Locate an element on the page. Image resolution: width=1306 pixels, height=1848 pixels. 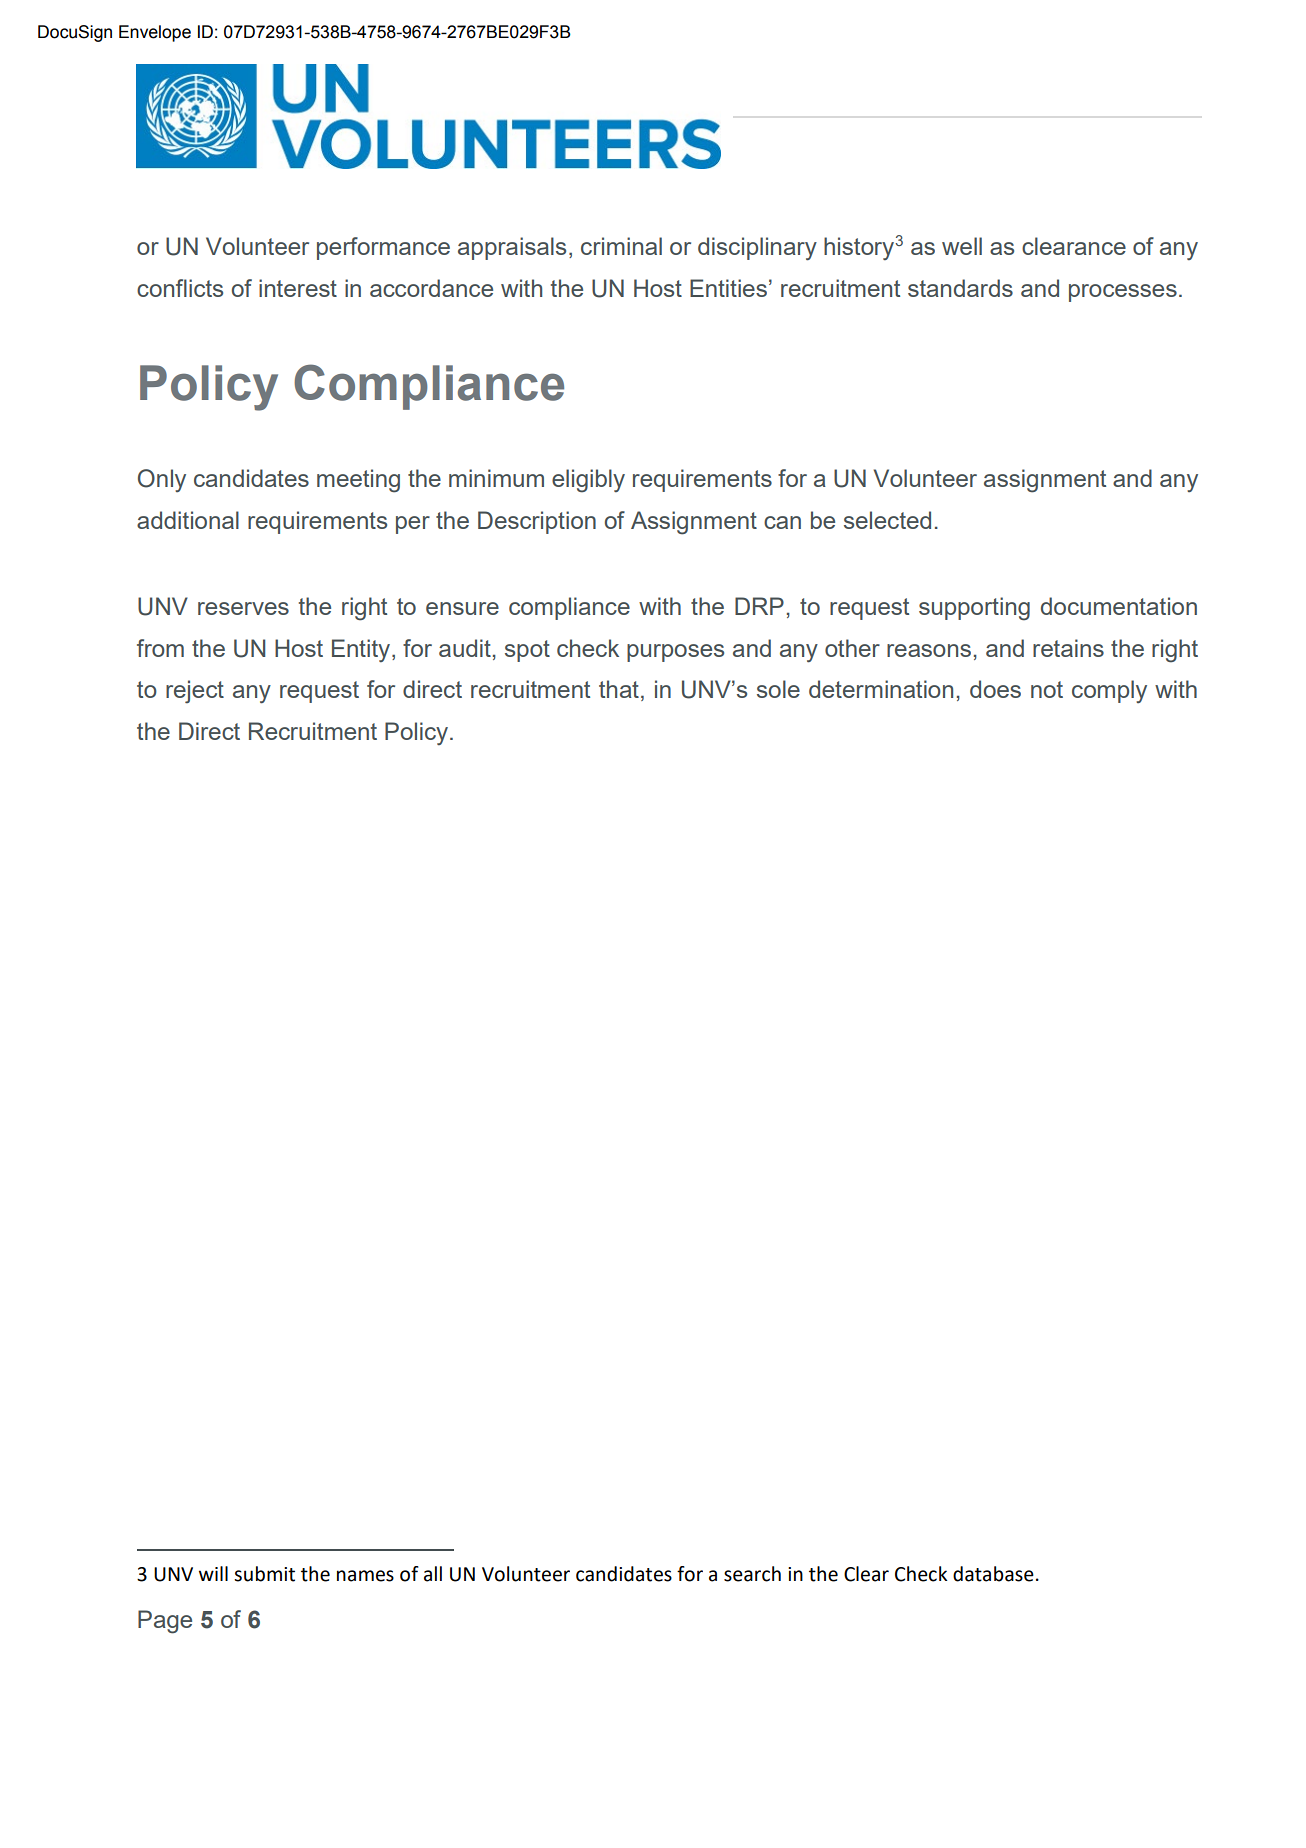
standards is located at coordinates (960, 288).
